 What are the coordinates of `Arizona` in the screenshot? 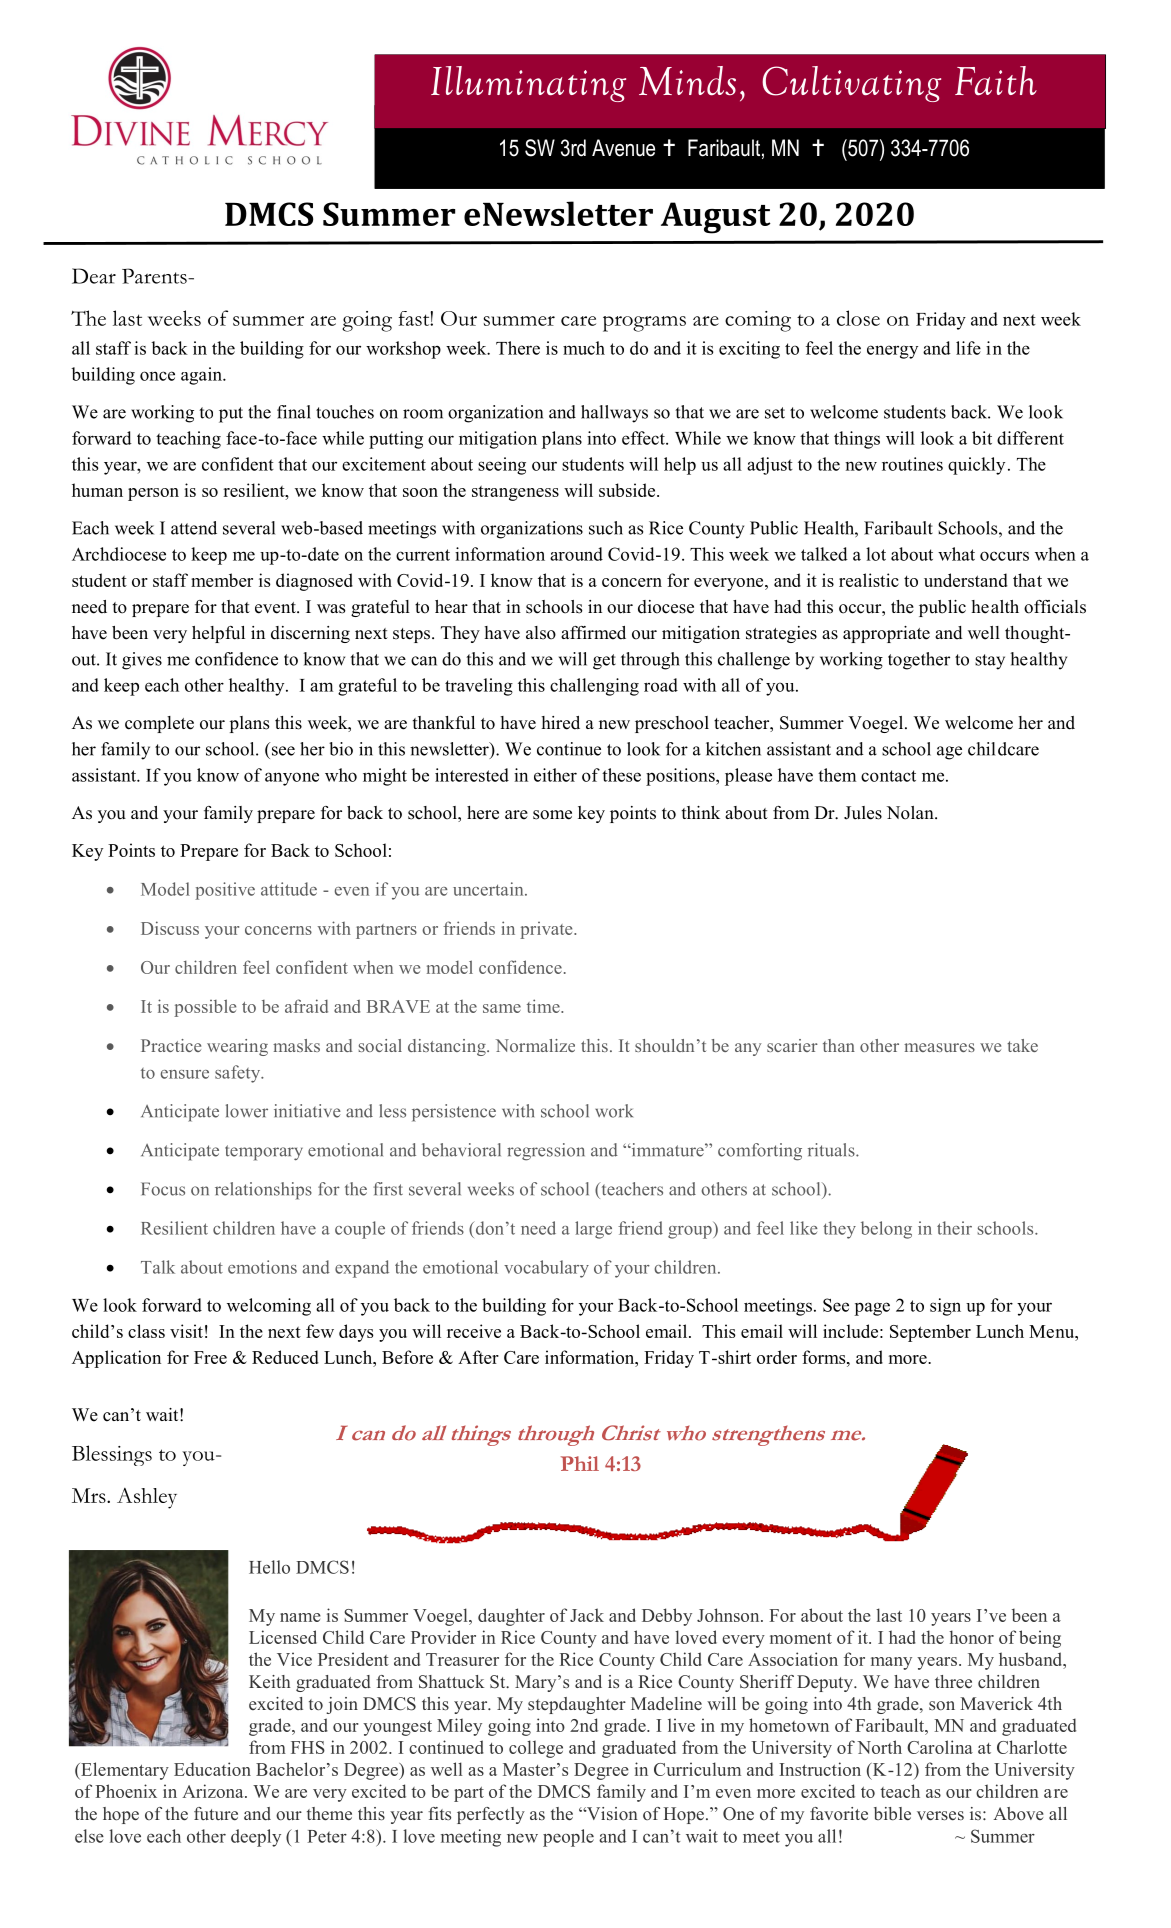 It's located at (214, 1791).
